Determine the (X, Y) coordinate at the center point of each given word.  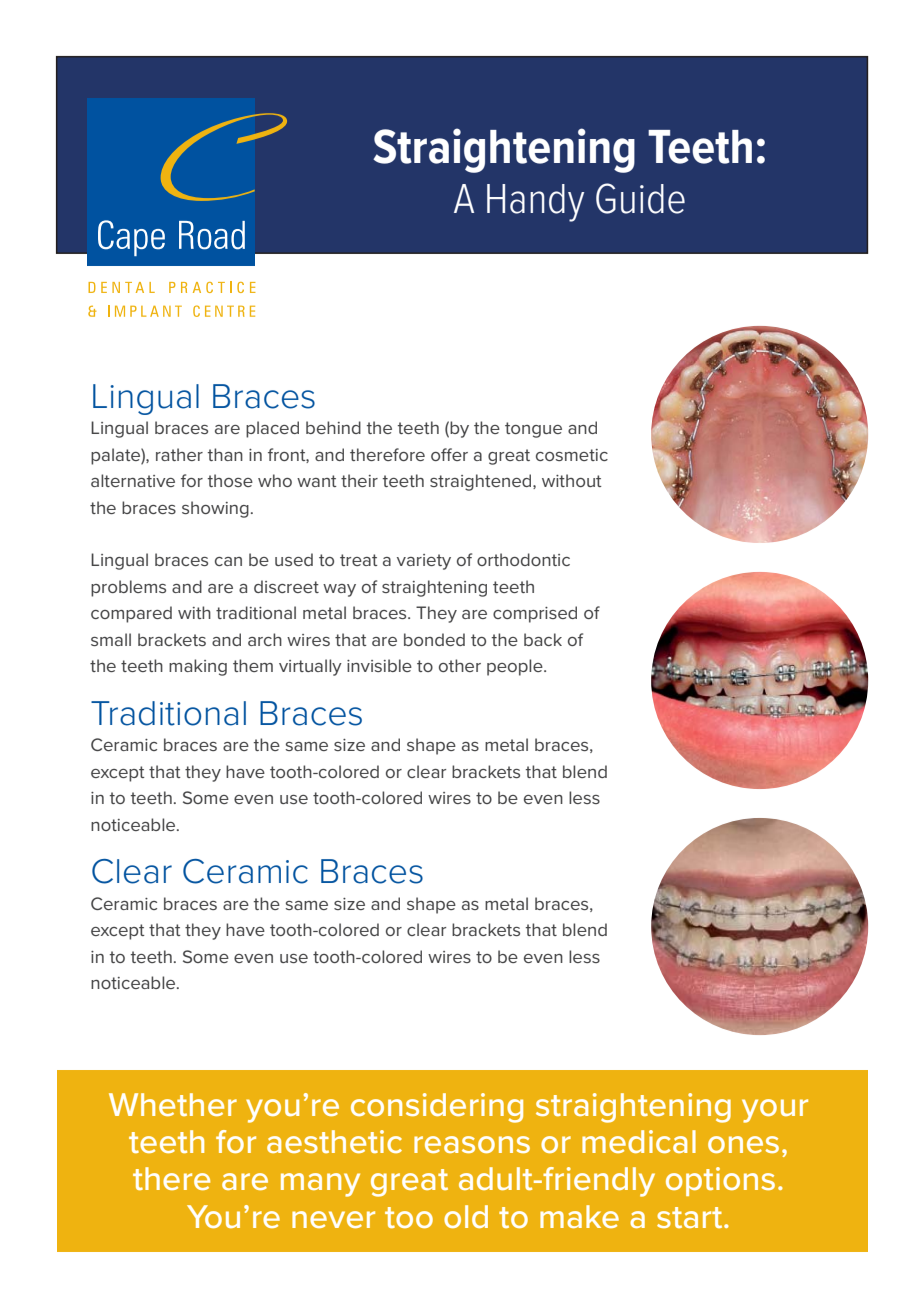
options (720, 1181)
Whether (173, 1104)
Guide (640, 198)
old (466, 1216)
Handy (535, 203)
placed (272, 429)
